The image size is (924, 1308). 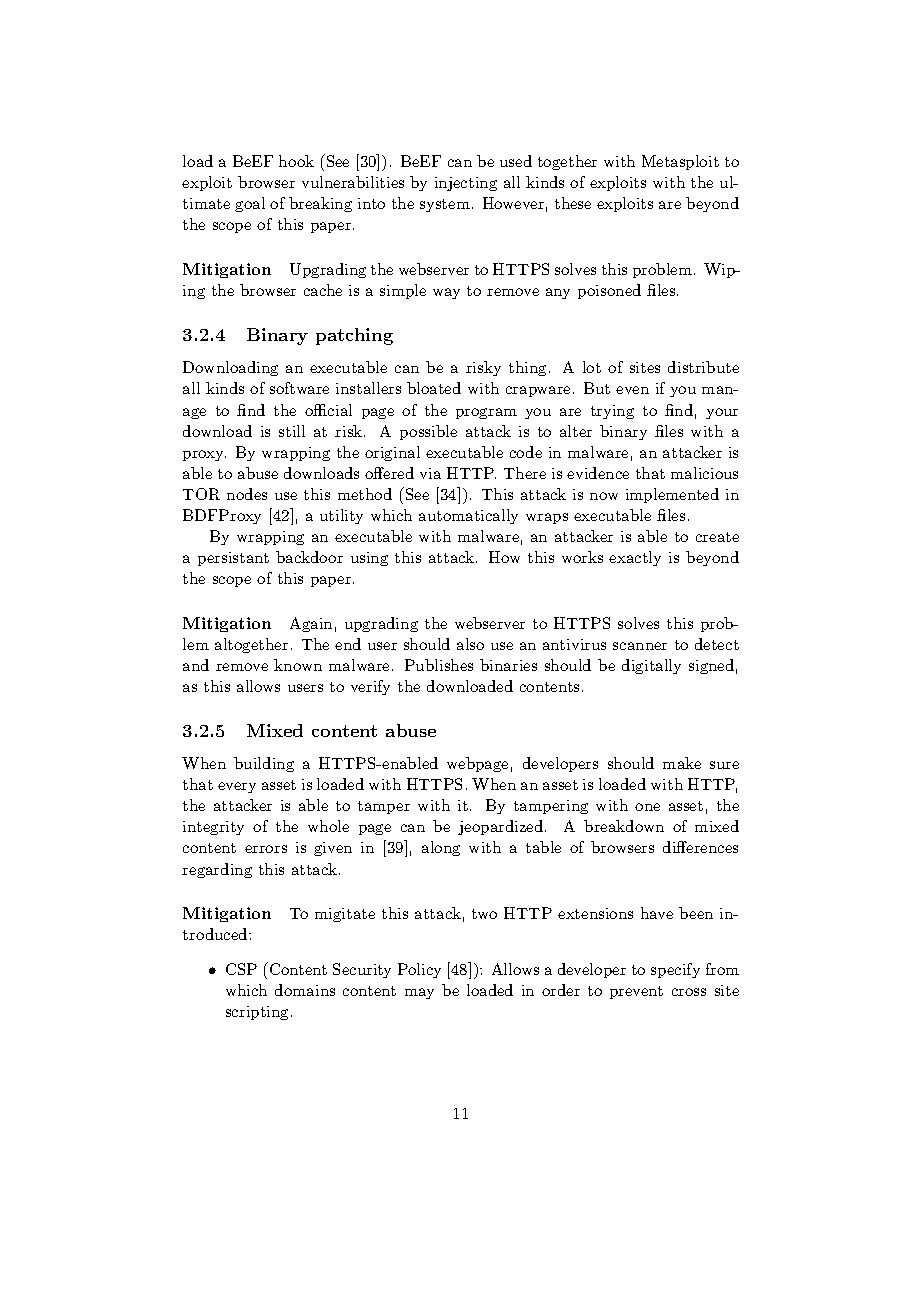 What do you see at coordinates (296, 161) in the image?
I see `hook` at bounding box center [296, 161].
